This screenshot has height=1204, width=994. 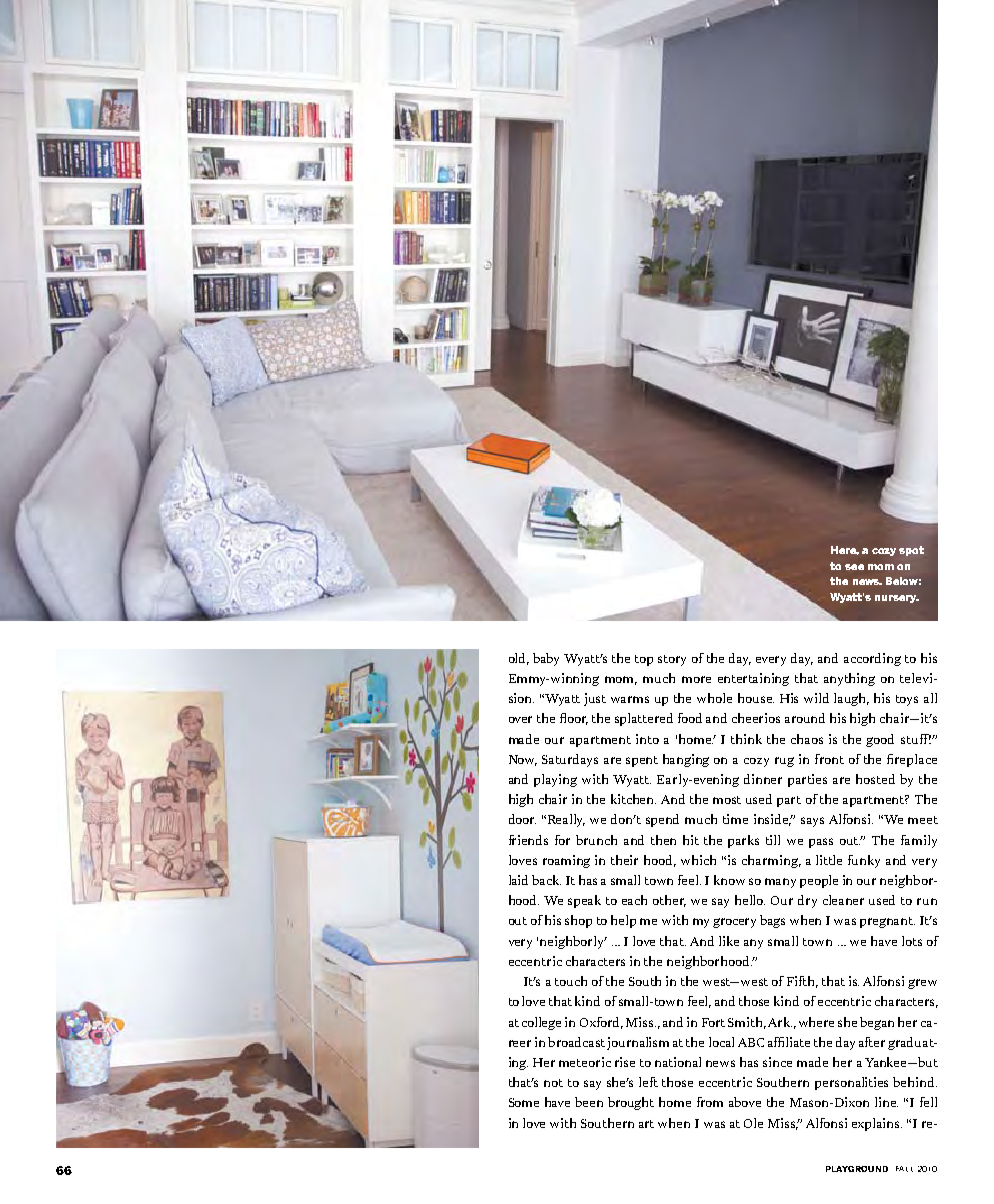 I want to click on spot, so click(x=911, y=551).
